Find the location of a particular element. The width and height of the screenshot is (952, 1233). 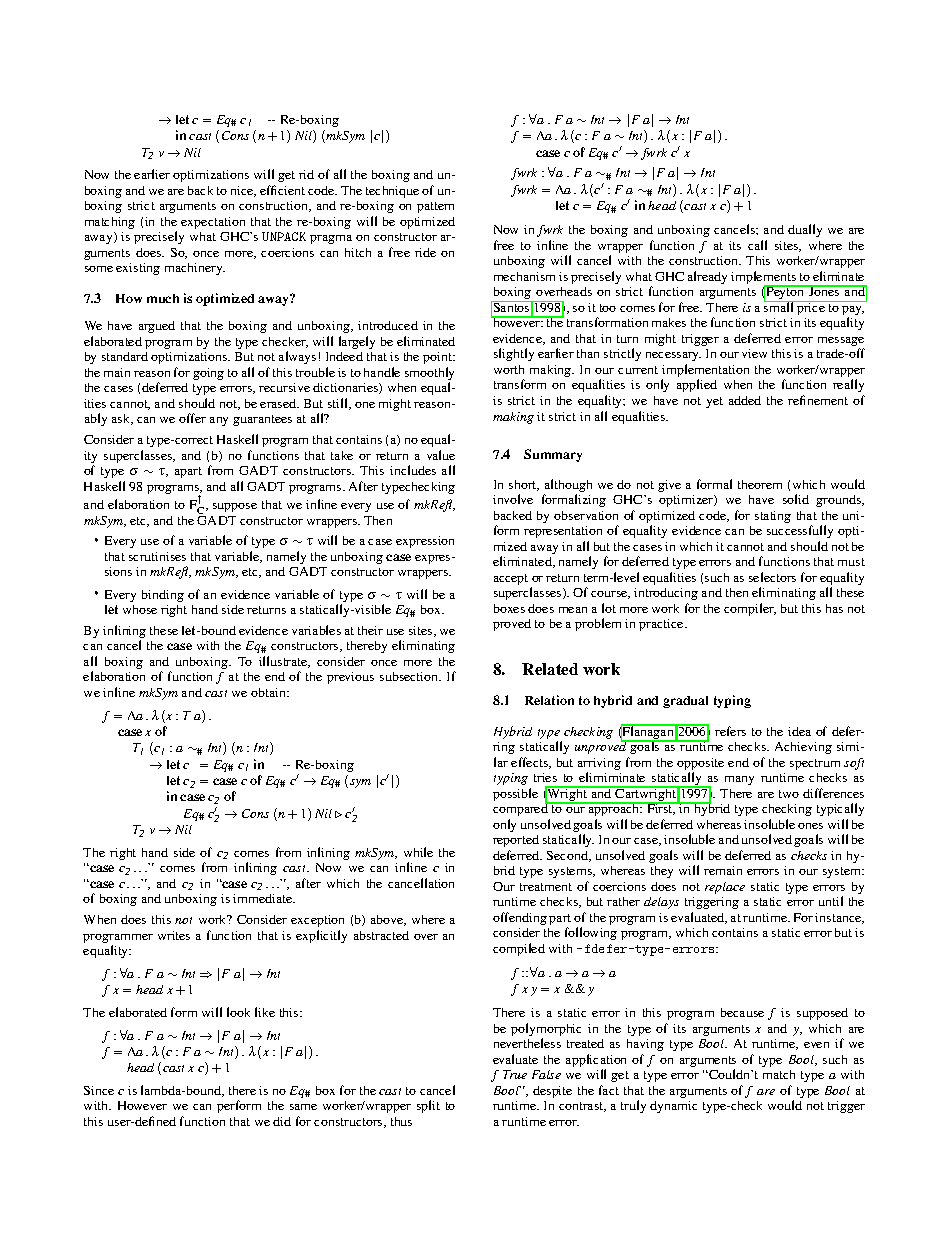

compiler is located at coordinates (750, 609).
